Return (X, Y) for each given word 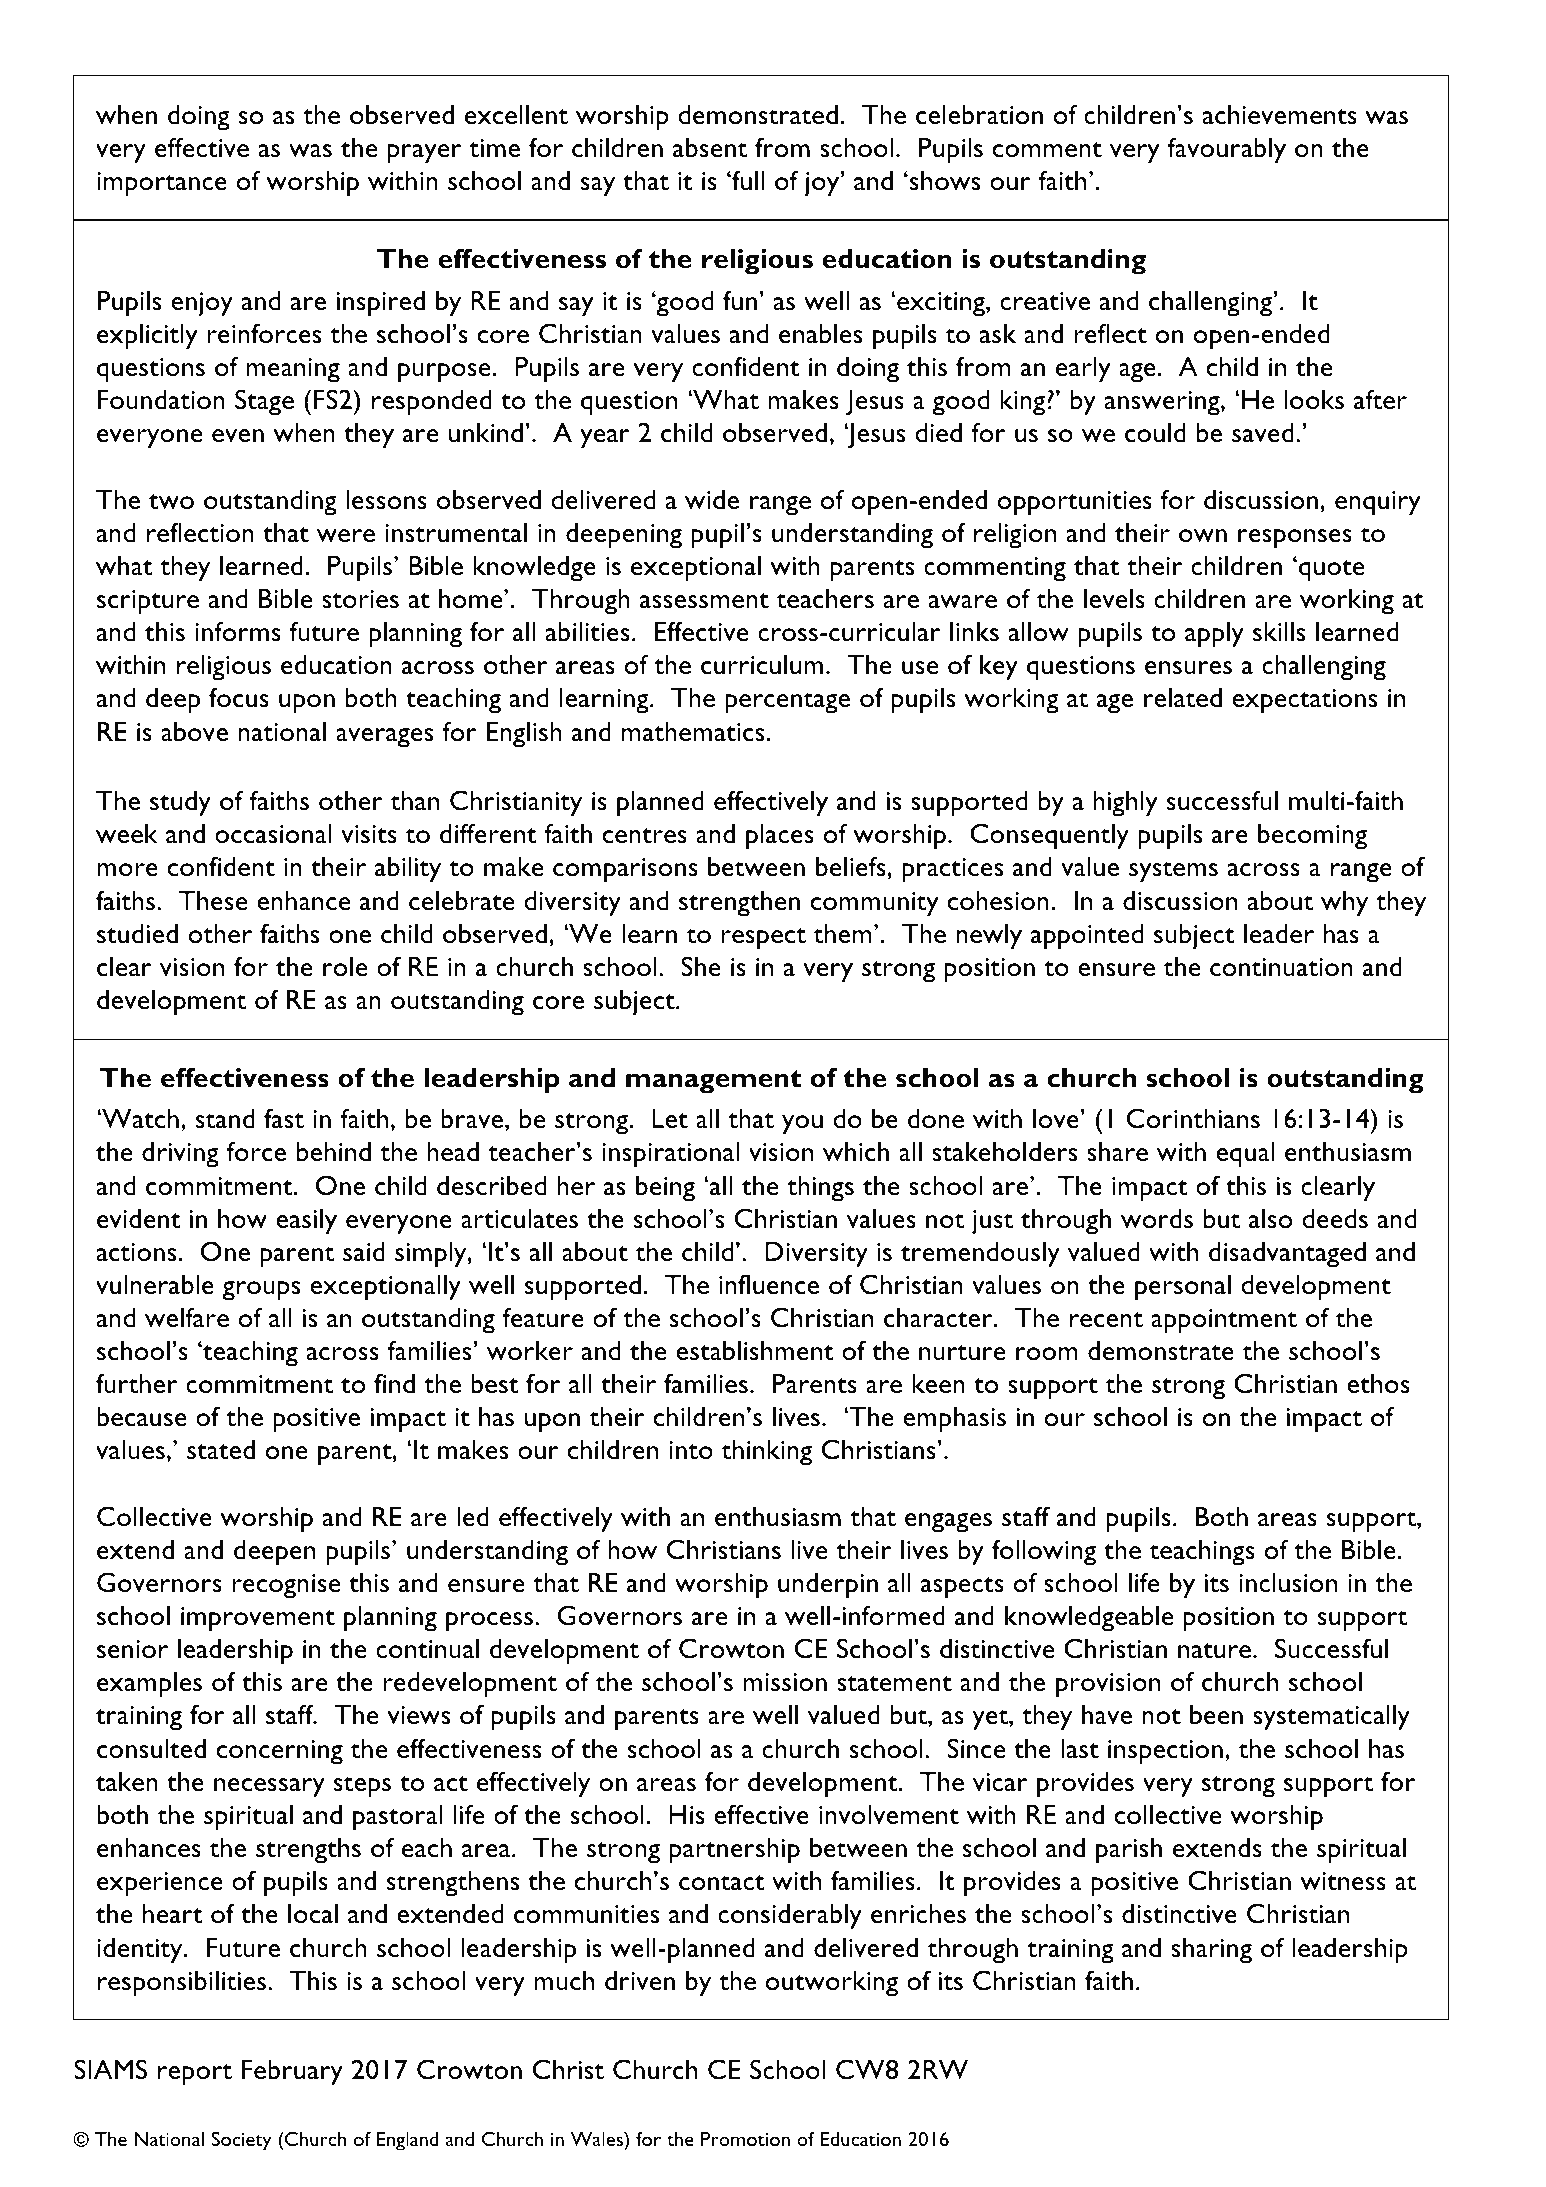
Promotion (745, 2139)
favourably (1227, 150)
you (802, 1125)
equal (1245, 1155)
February (292, 2073)
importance (162, 184)
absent (710, 147)
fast (284, 1118)
